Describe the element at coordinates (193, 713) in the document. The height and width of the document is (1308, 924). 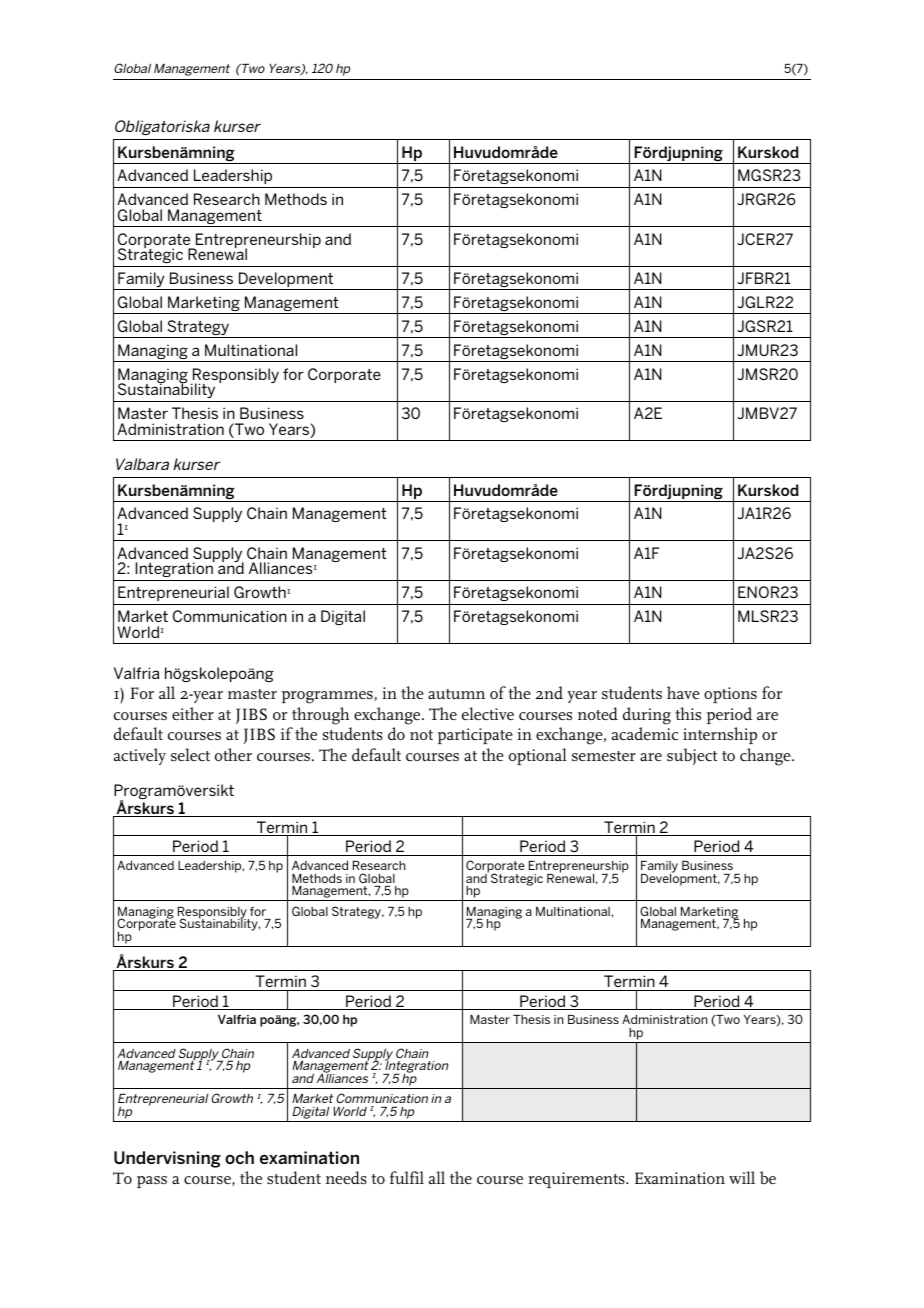
I see `either` at that location.
